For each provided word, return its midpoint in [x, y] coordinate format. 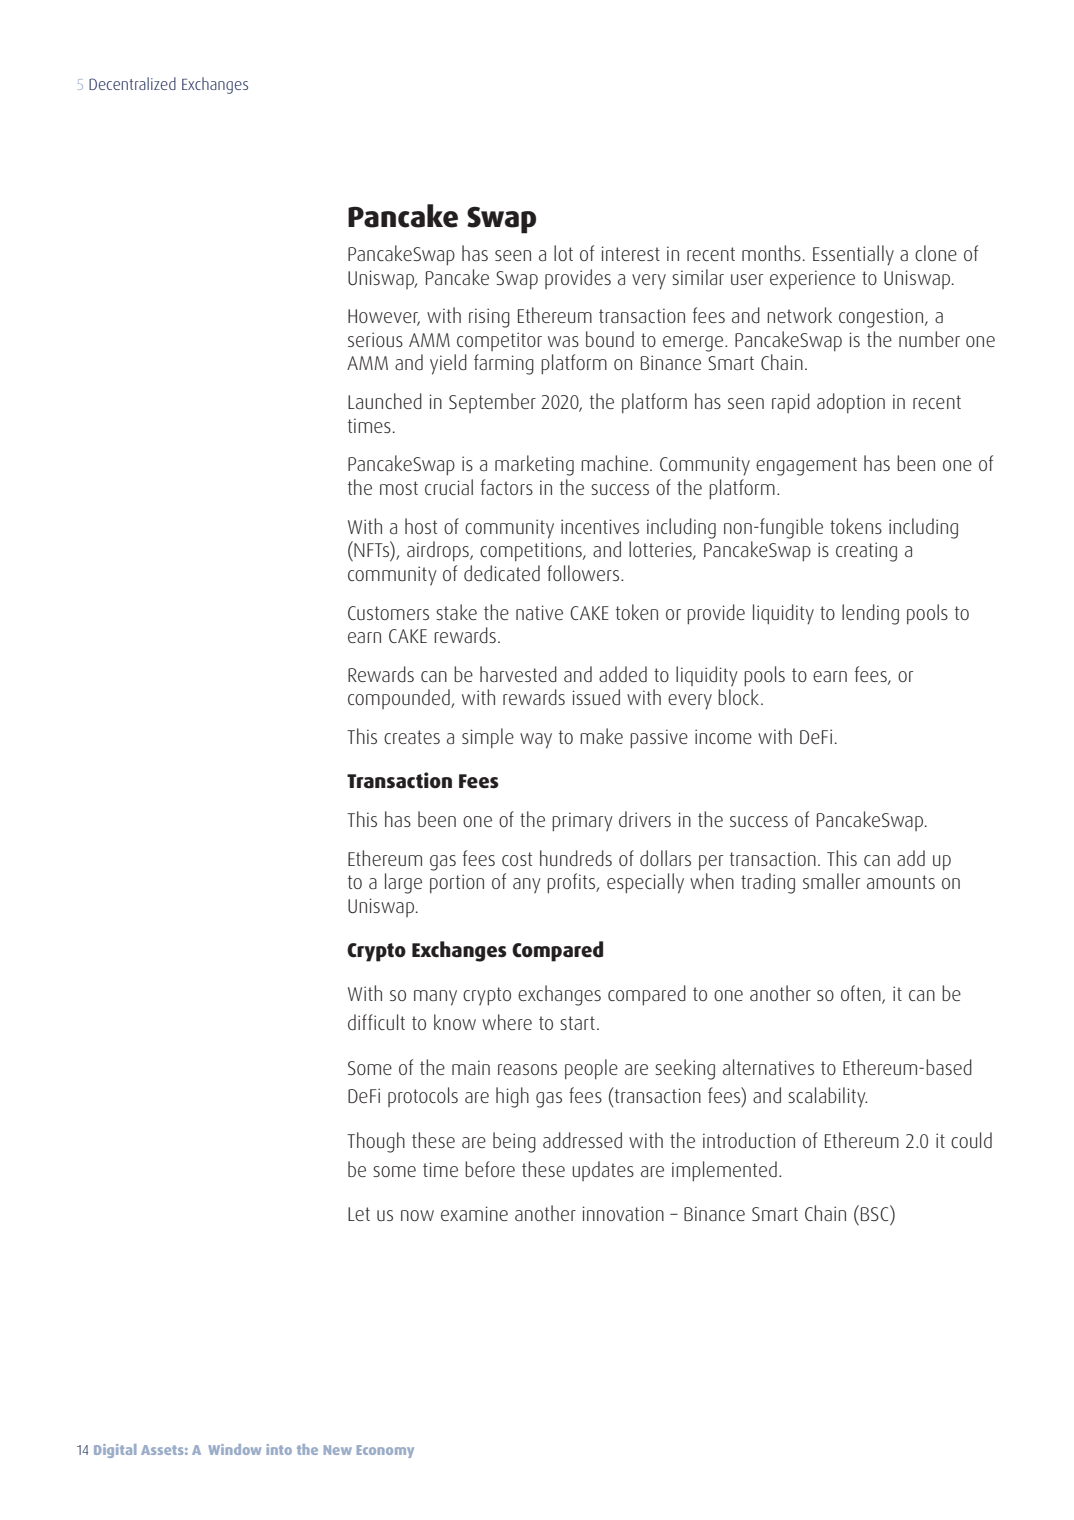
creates [412, 737]
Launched [385, 401]
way [536, 741]
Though [376, 1142]
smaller [831, 881]
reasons [527, 1069]
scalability [827, 1097]
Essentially [853, 255]
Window [234, 1449]
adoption [851, 403]
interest [631, 253]
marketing [534, 465]
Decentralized [132, 83]
